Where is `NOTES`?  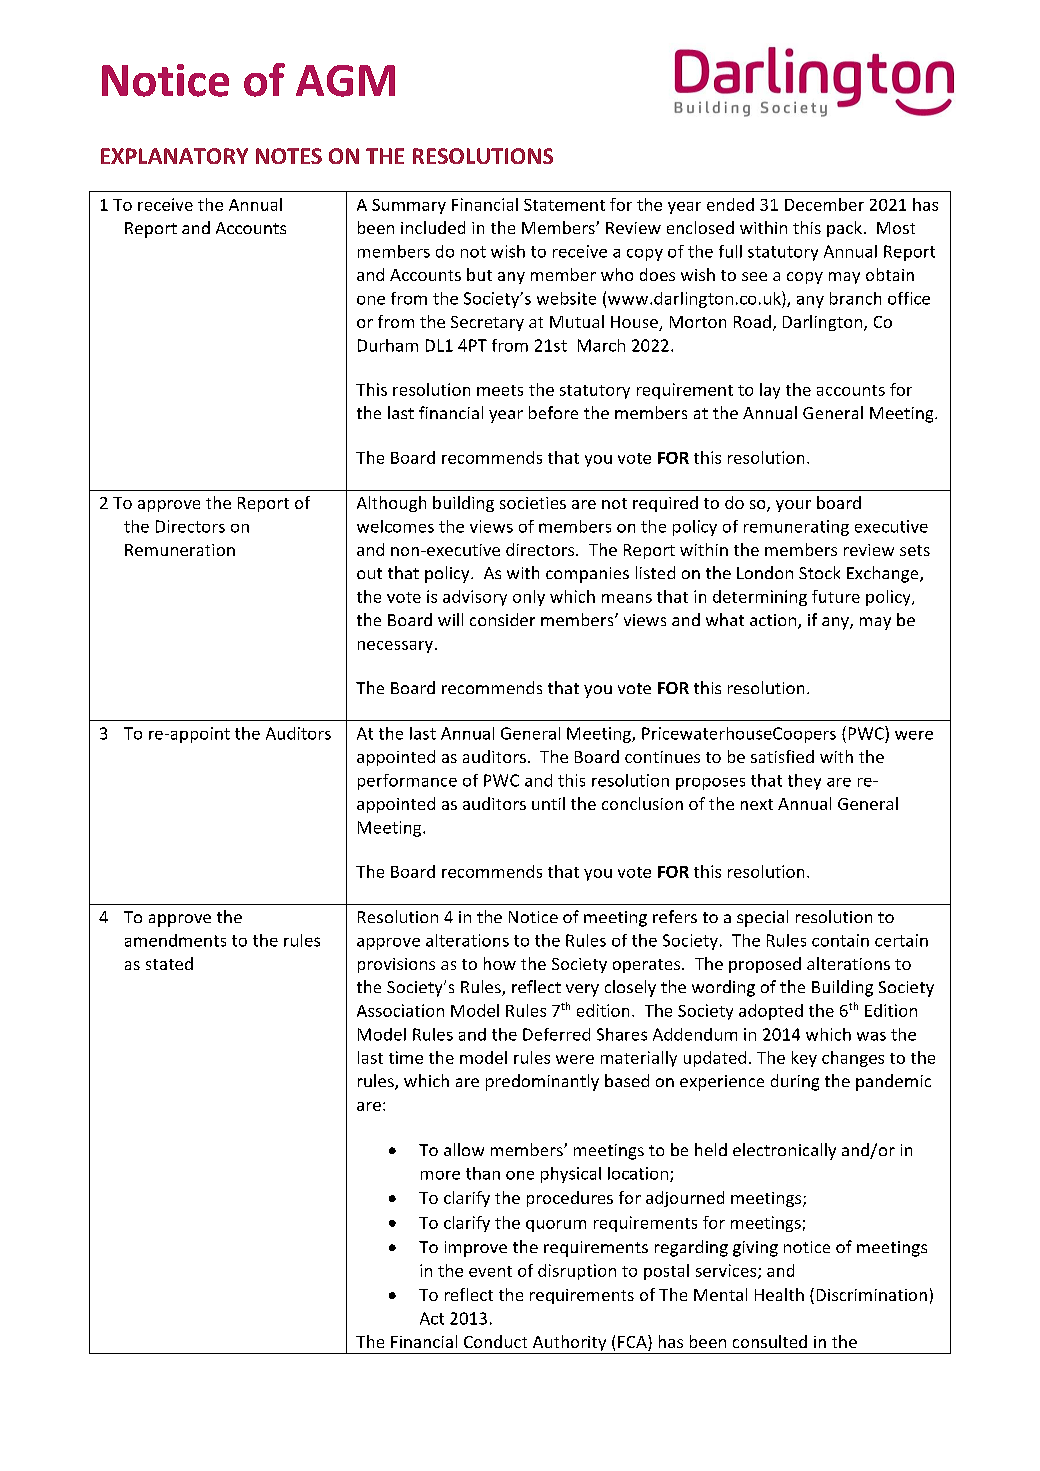 NOTES is located at coordinates (289, 156).
